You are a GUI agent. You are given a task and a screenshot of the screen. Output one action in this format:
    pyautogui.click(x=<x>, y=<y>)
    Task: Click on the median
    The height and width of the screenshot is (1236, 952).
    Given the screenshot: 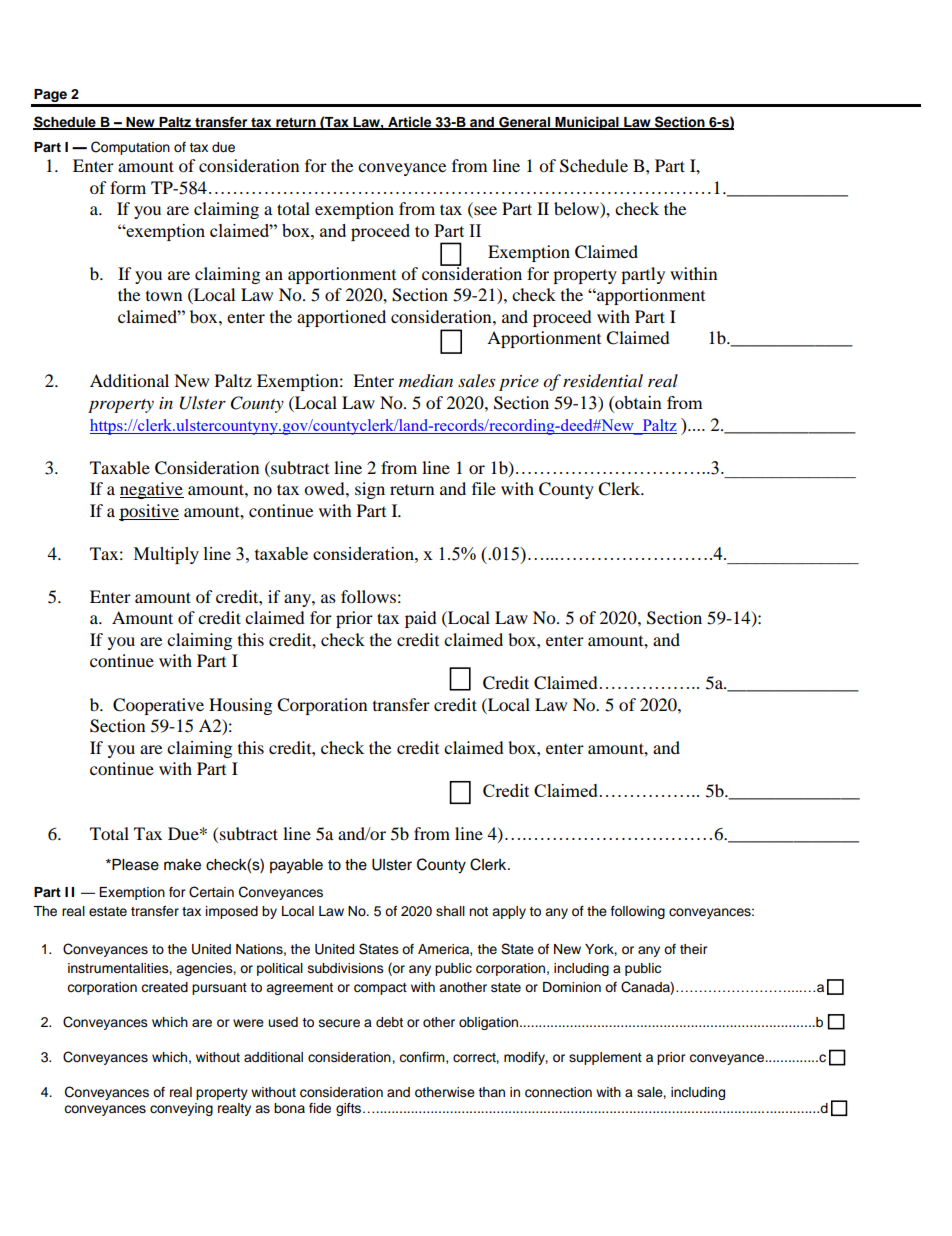 What is the action you would take?
    pyautogui.click(x=426, y=381)
